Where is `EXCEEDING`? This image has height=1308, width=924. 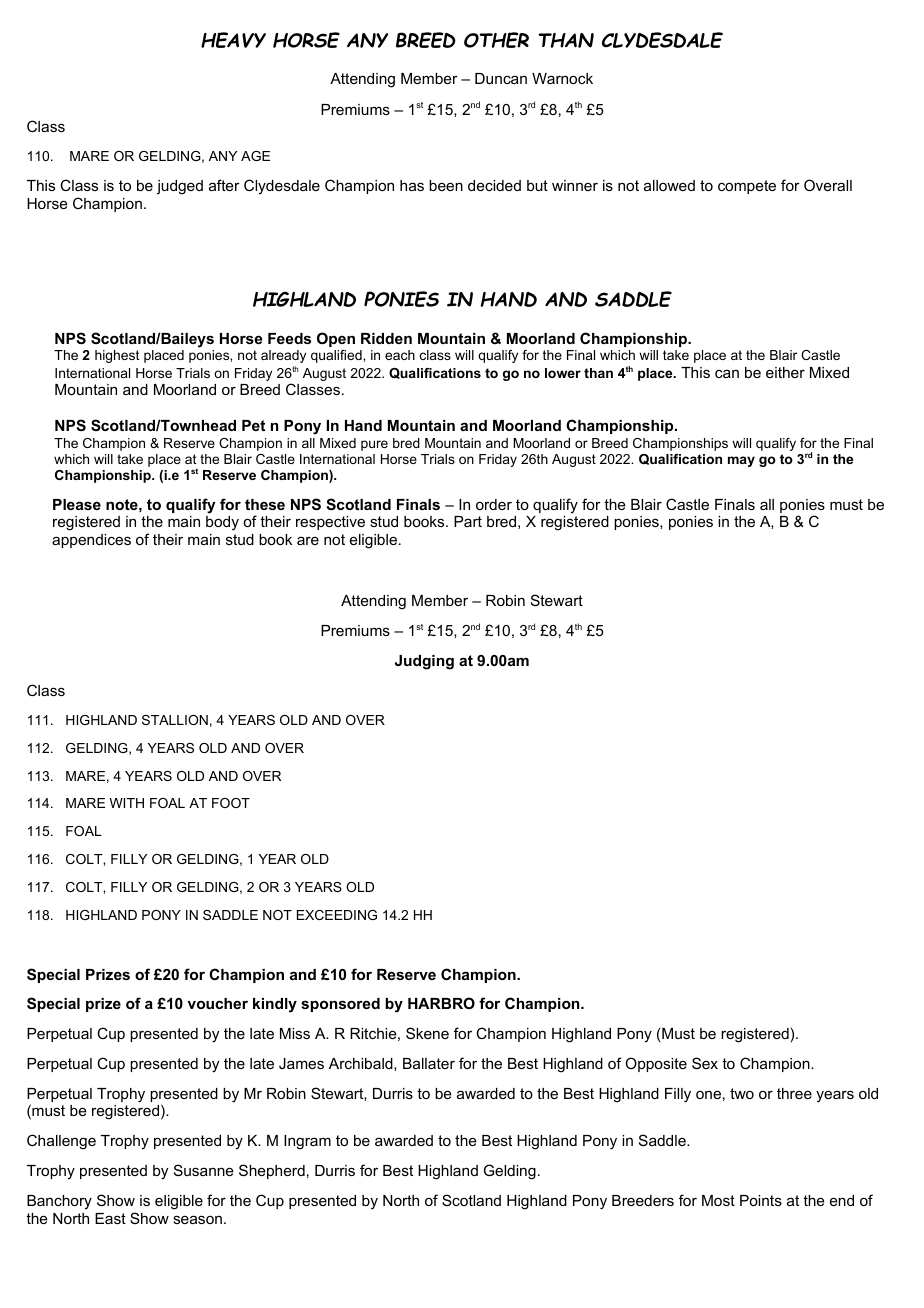
EXCEEDING is located at coordinates (337, 915).
